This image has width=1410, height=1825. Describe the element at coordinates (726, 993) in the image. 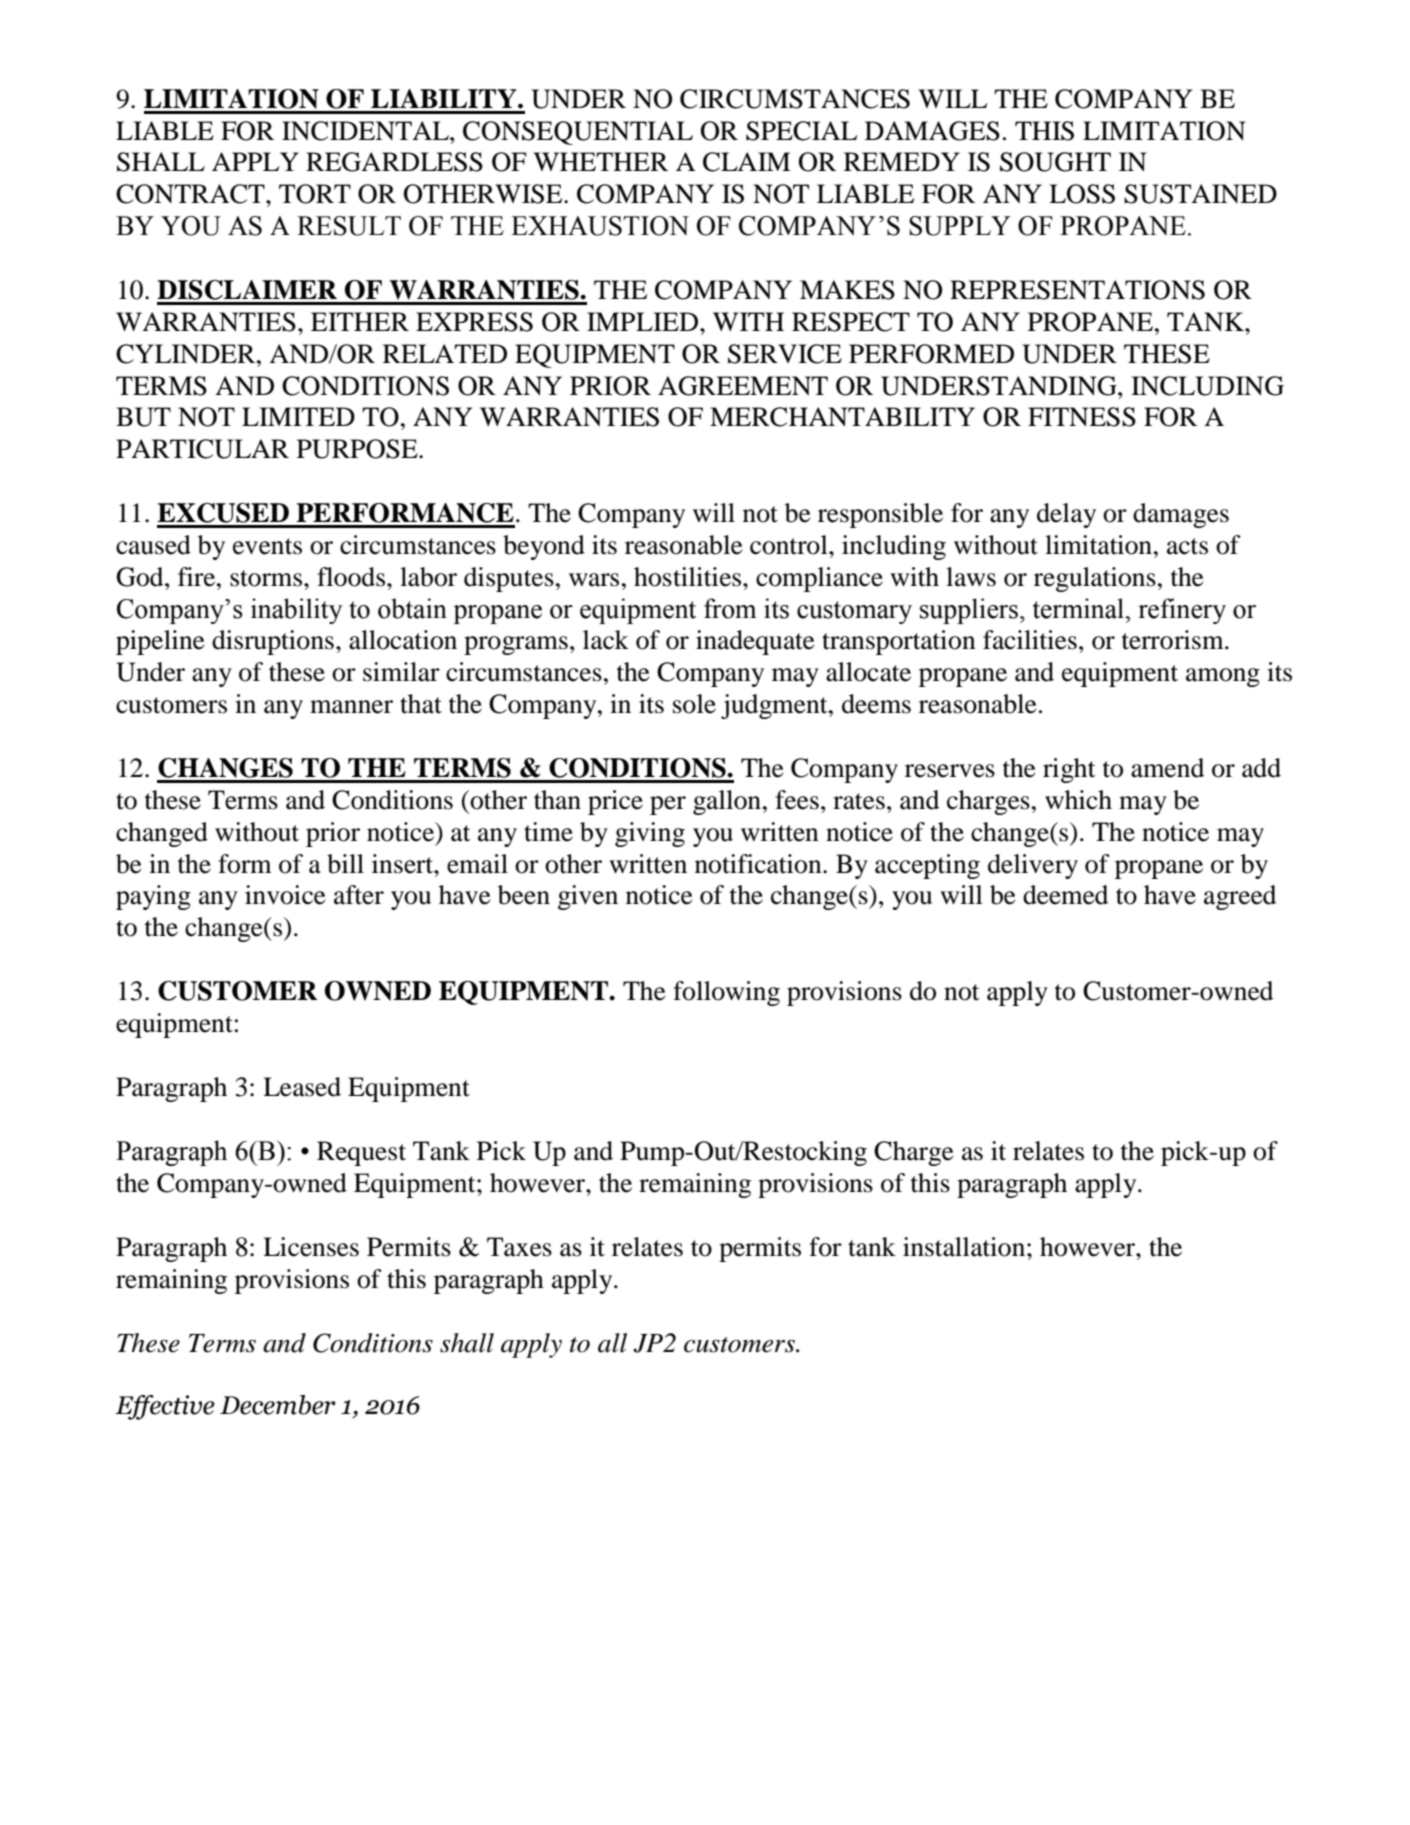

I see `following` at that location.
